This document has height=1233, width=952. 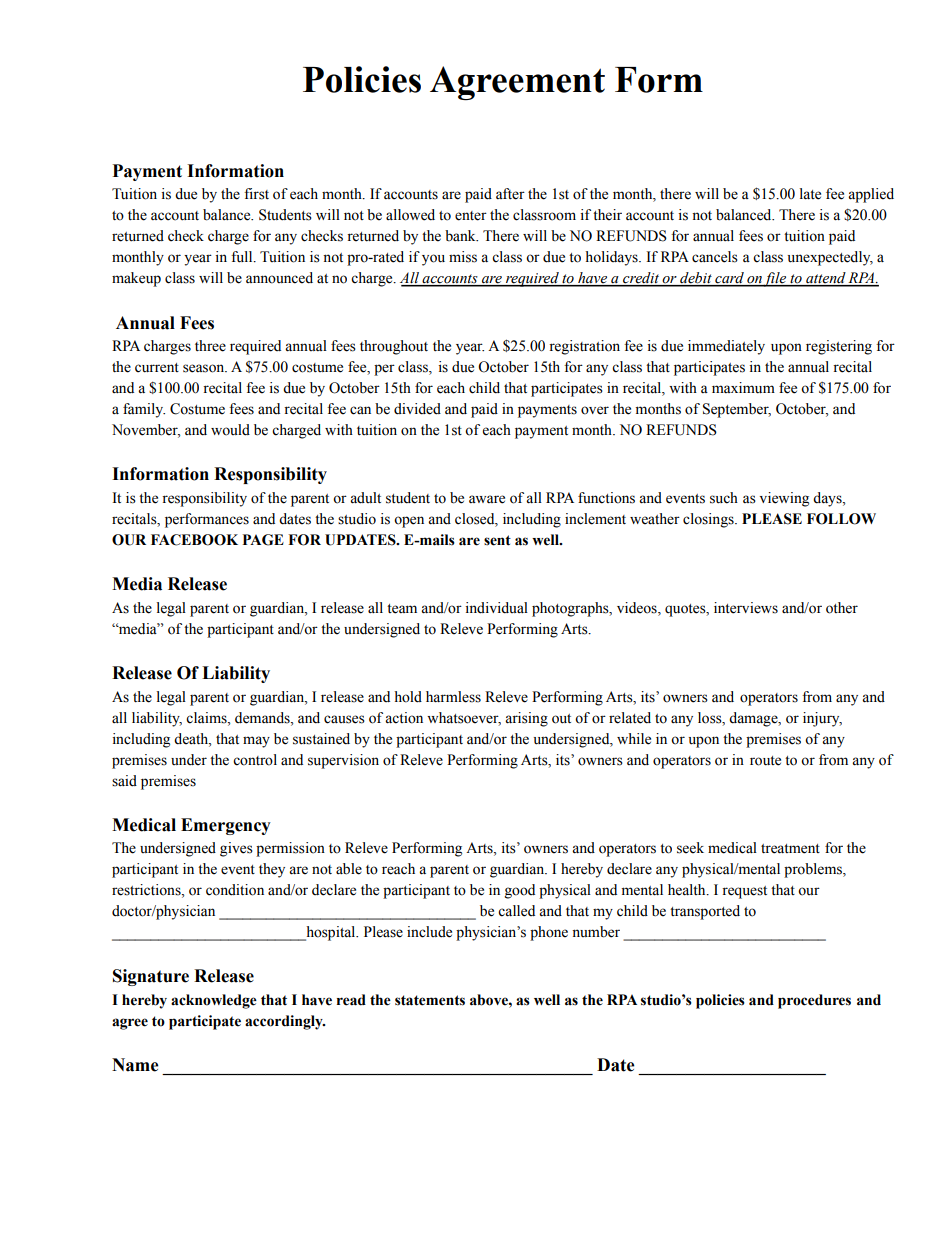 What do you see at coordinates (214, 1001) in the document?
I see `acknowledge` at bounding box center [214, 1001].
